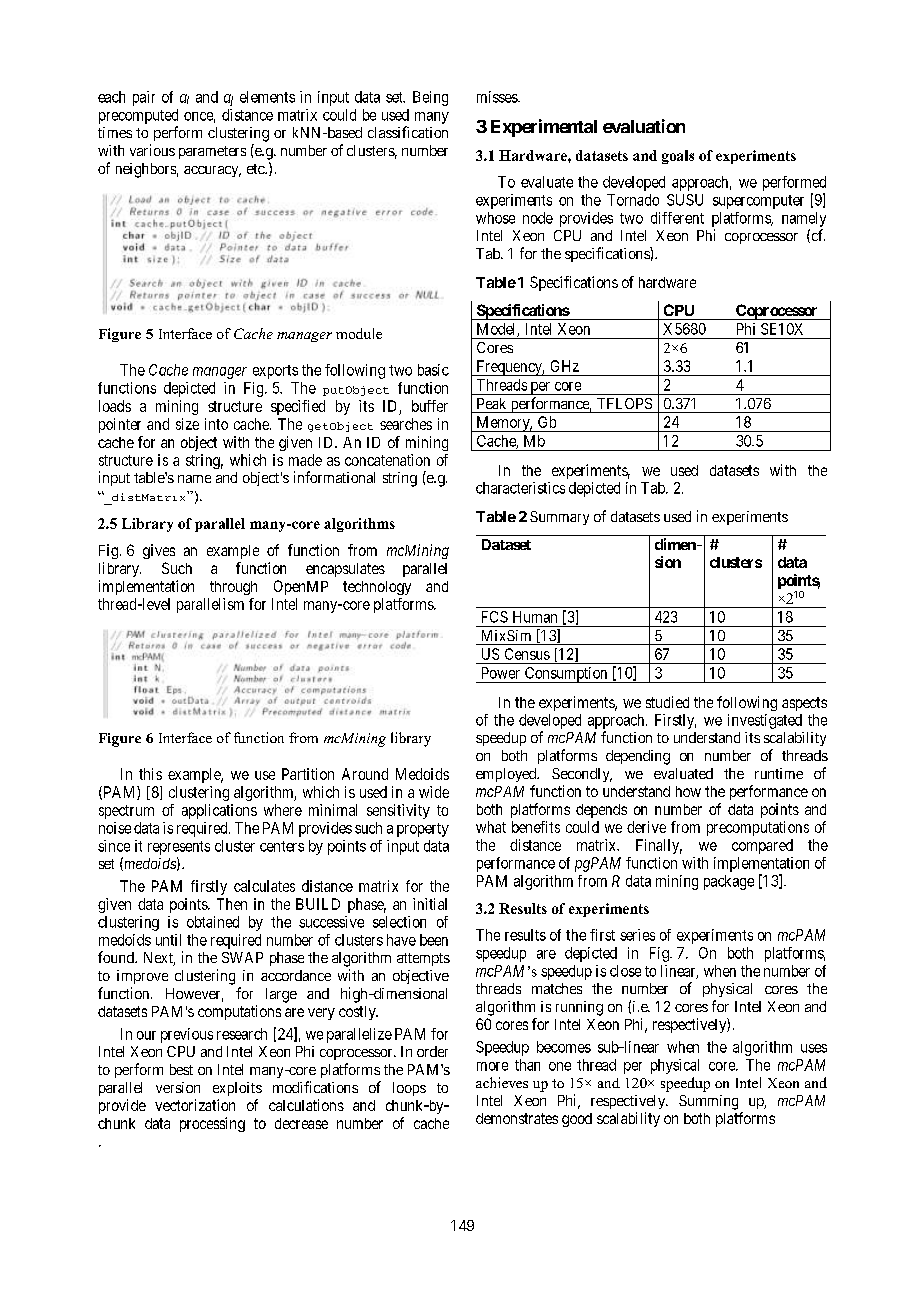 This document has width=924, height=1308. What do you see at coordinates (502, 1082) in the document?
I see `achieves` at bounding box center [502, 1082].
